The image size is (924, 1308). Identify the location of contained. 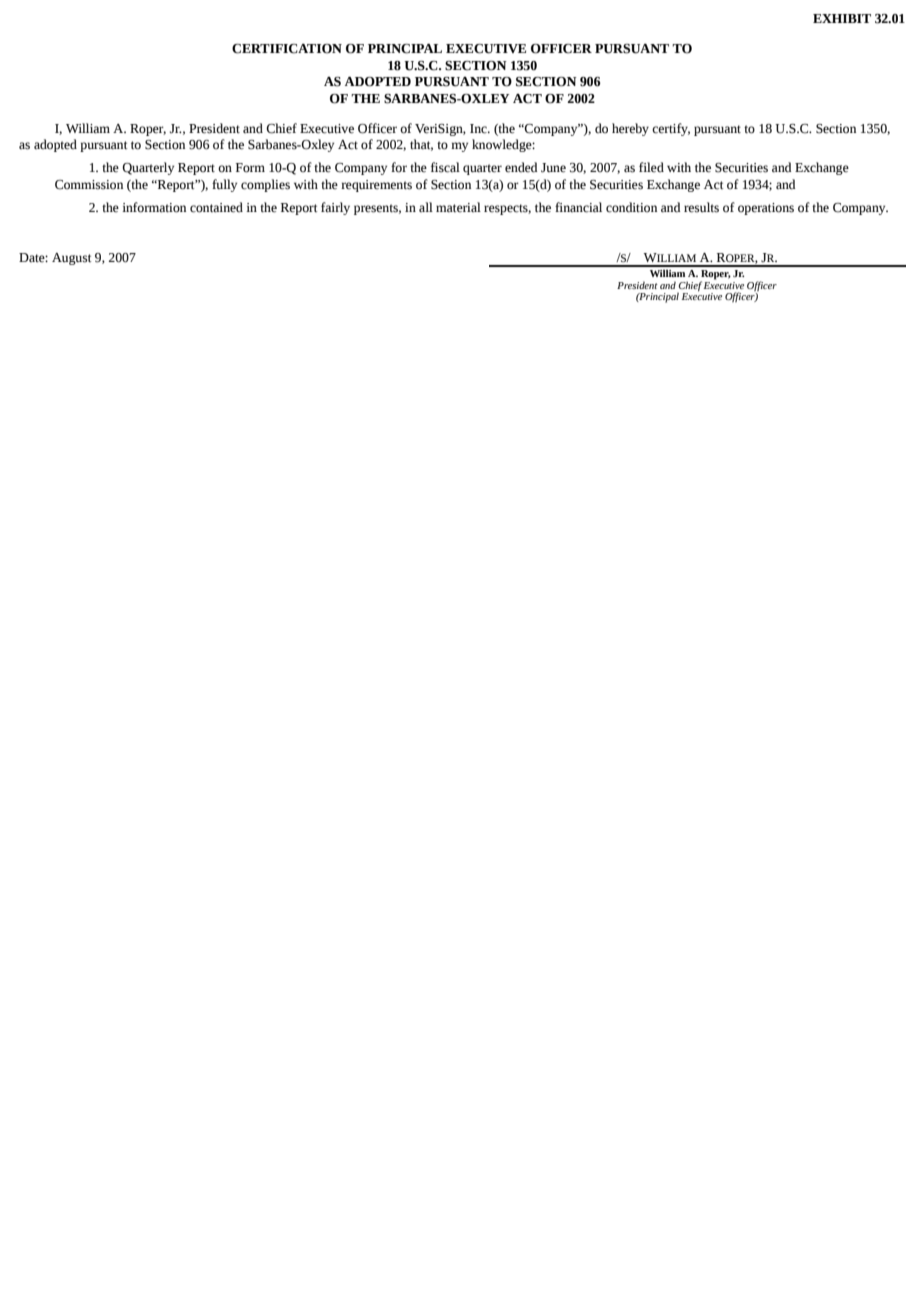
(216, 207).
